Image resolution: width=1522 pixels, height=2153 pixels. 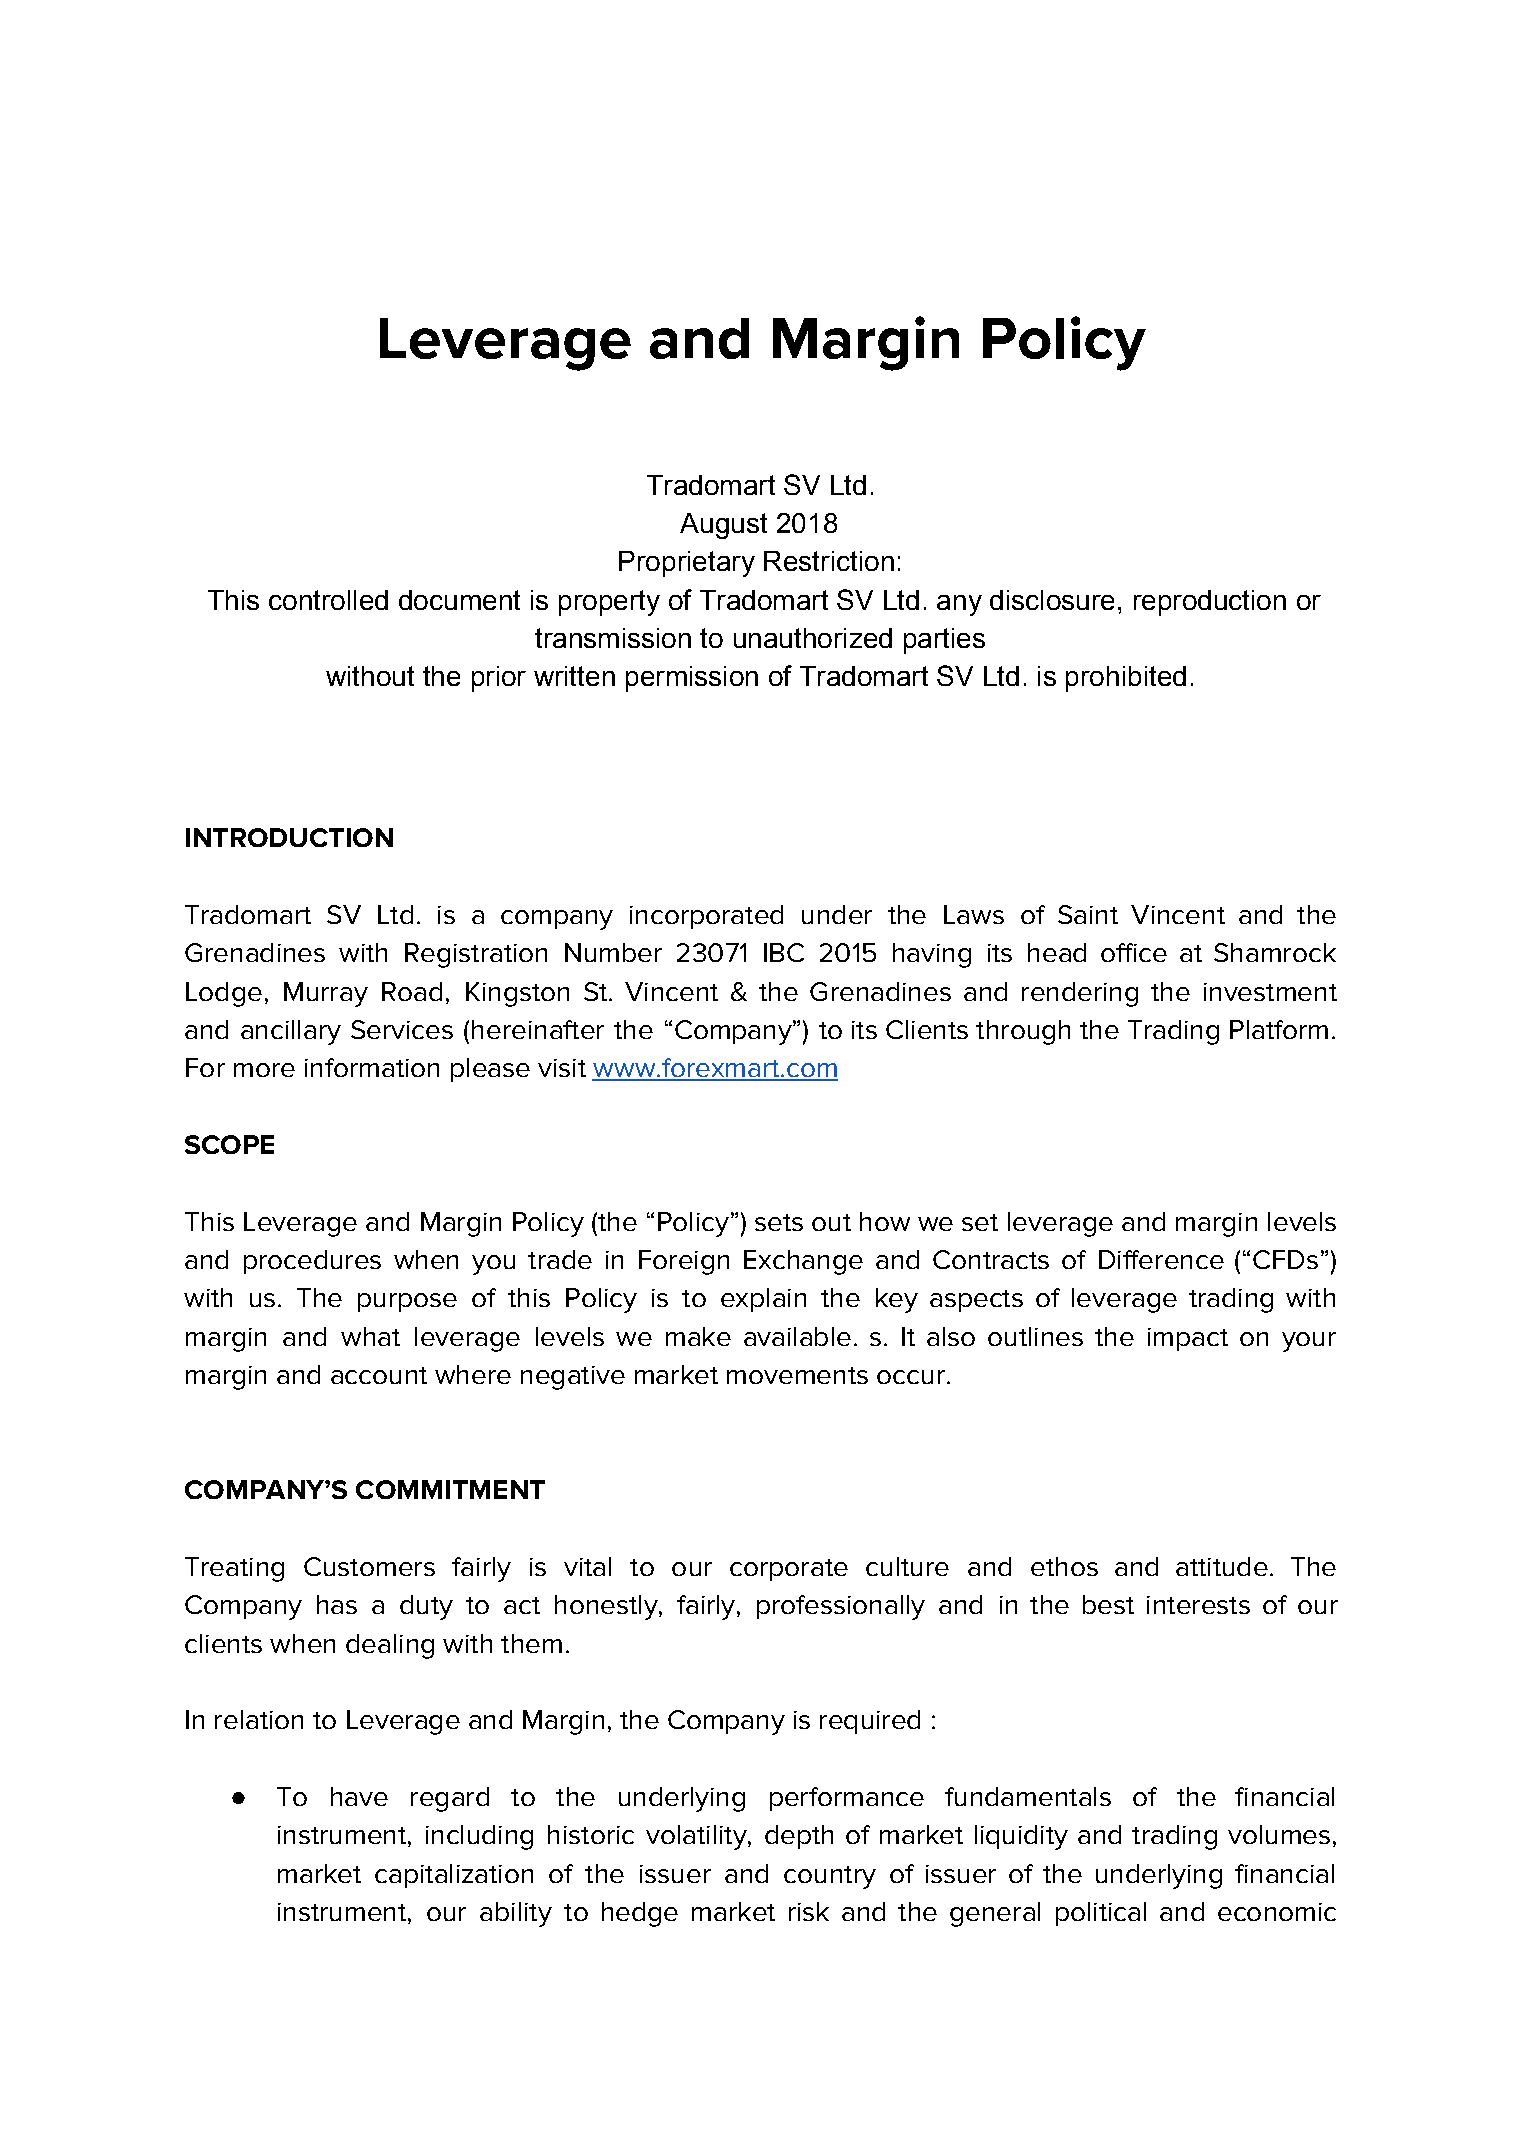 What do you see at coordinates (454, 1876) in the page?
I see `capitalization` at bounding box center [454, 1876].
